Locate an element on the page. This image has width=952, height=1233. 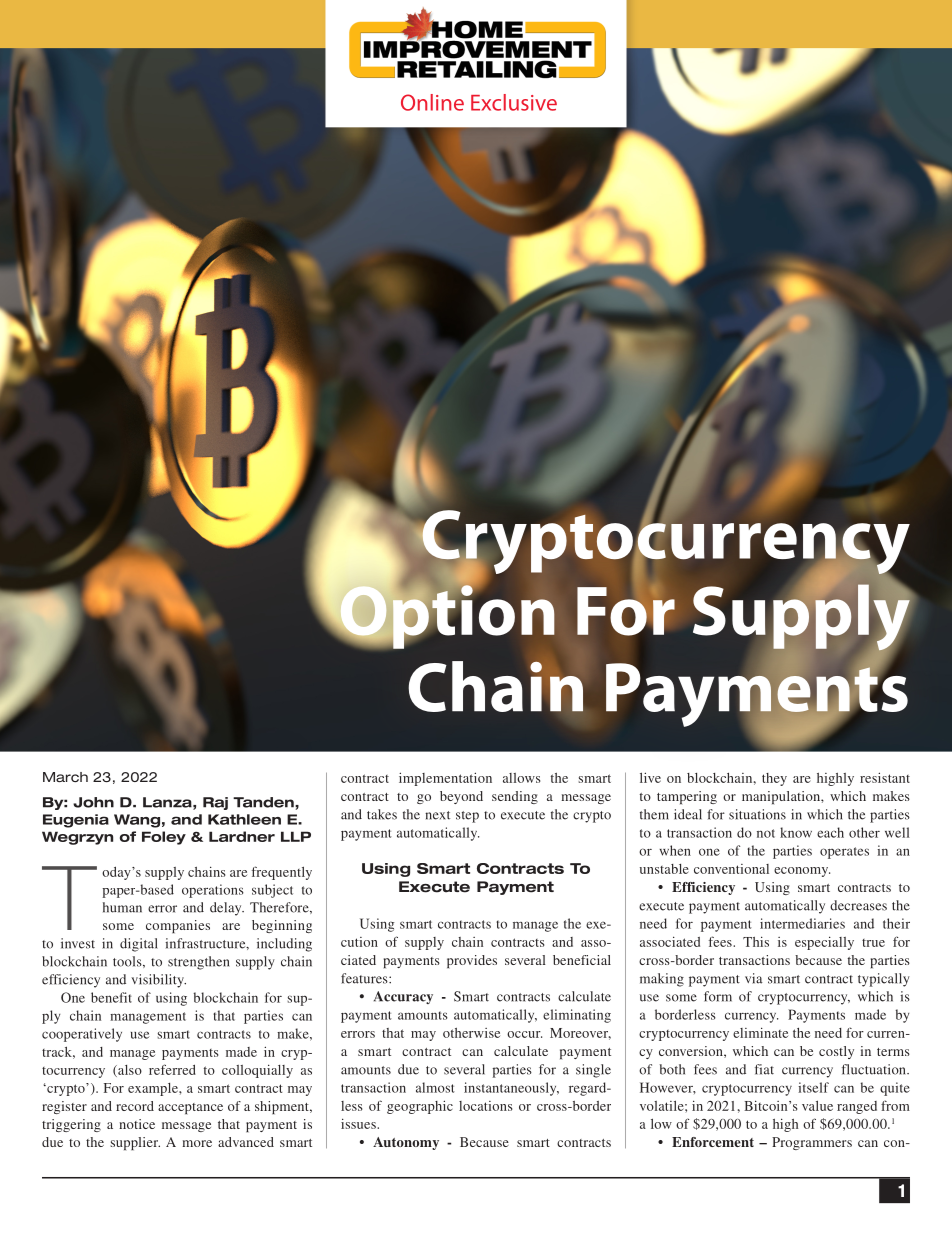
allows is located at coordinates (521, 778).
